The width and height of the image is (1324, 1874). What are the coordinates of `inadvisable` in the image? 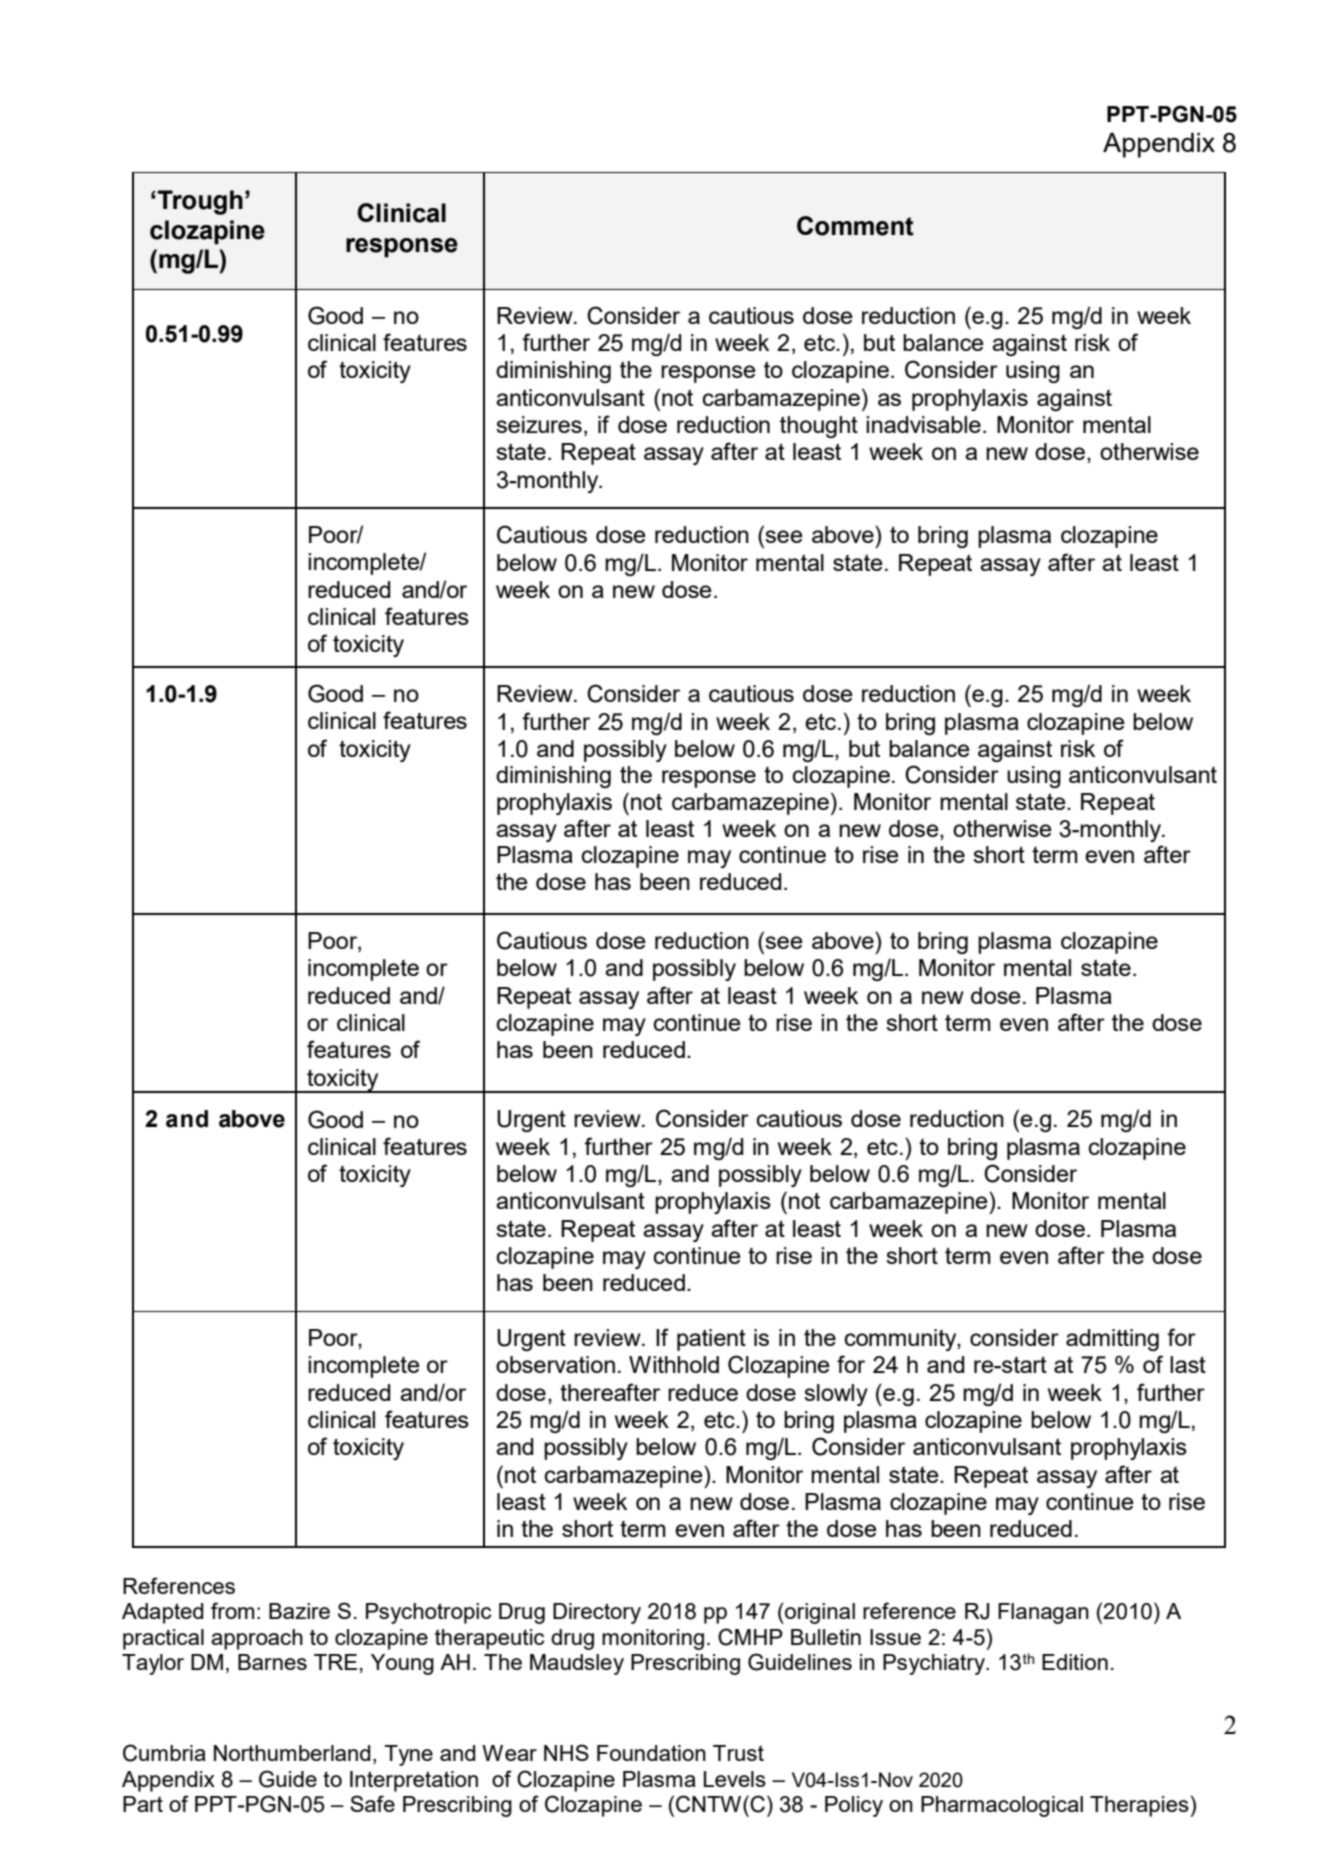 It's located at (923, 424).
